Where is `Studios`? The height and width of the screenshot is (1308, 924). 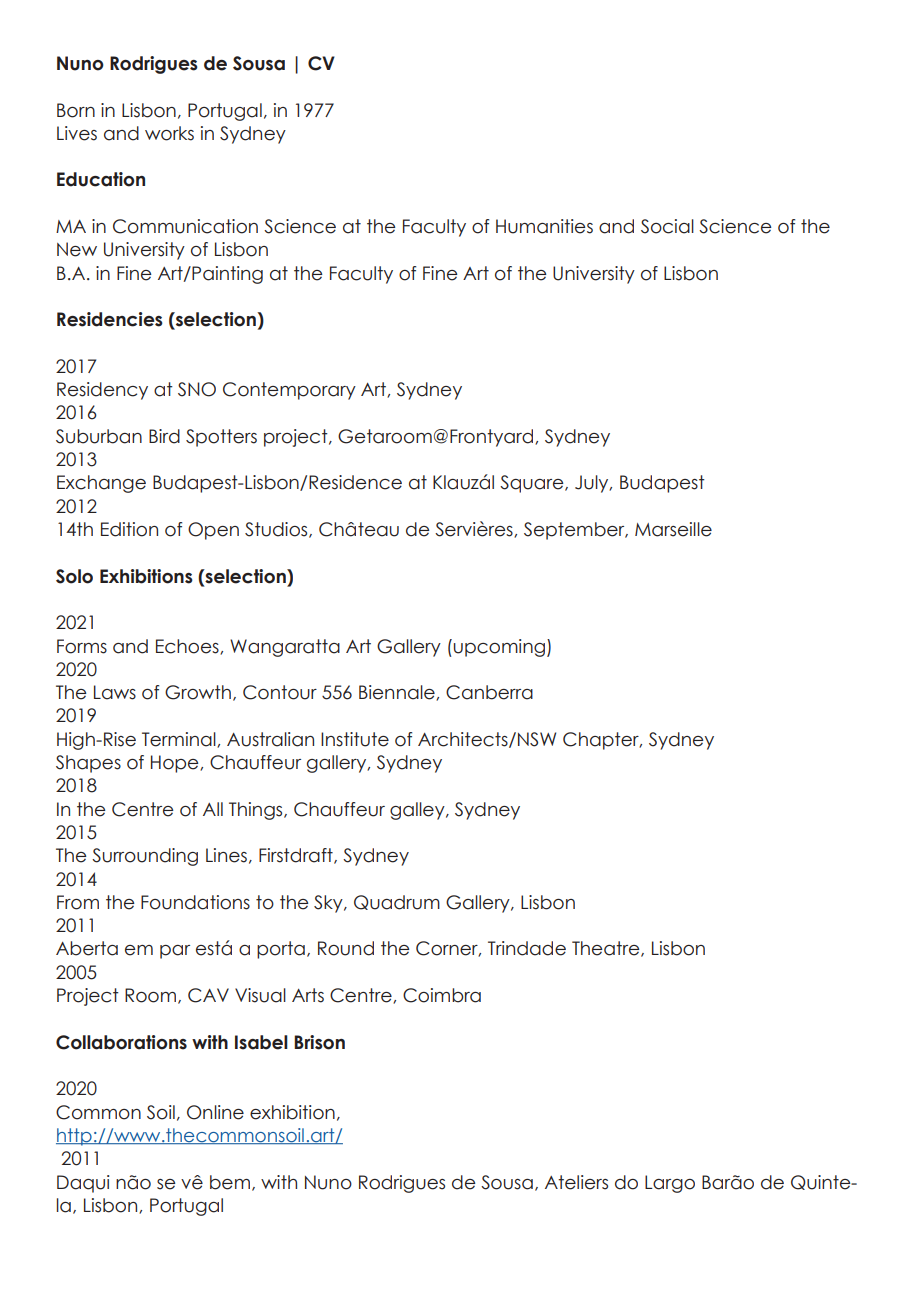
Studios is located at coordinates (277, 530).
